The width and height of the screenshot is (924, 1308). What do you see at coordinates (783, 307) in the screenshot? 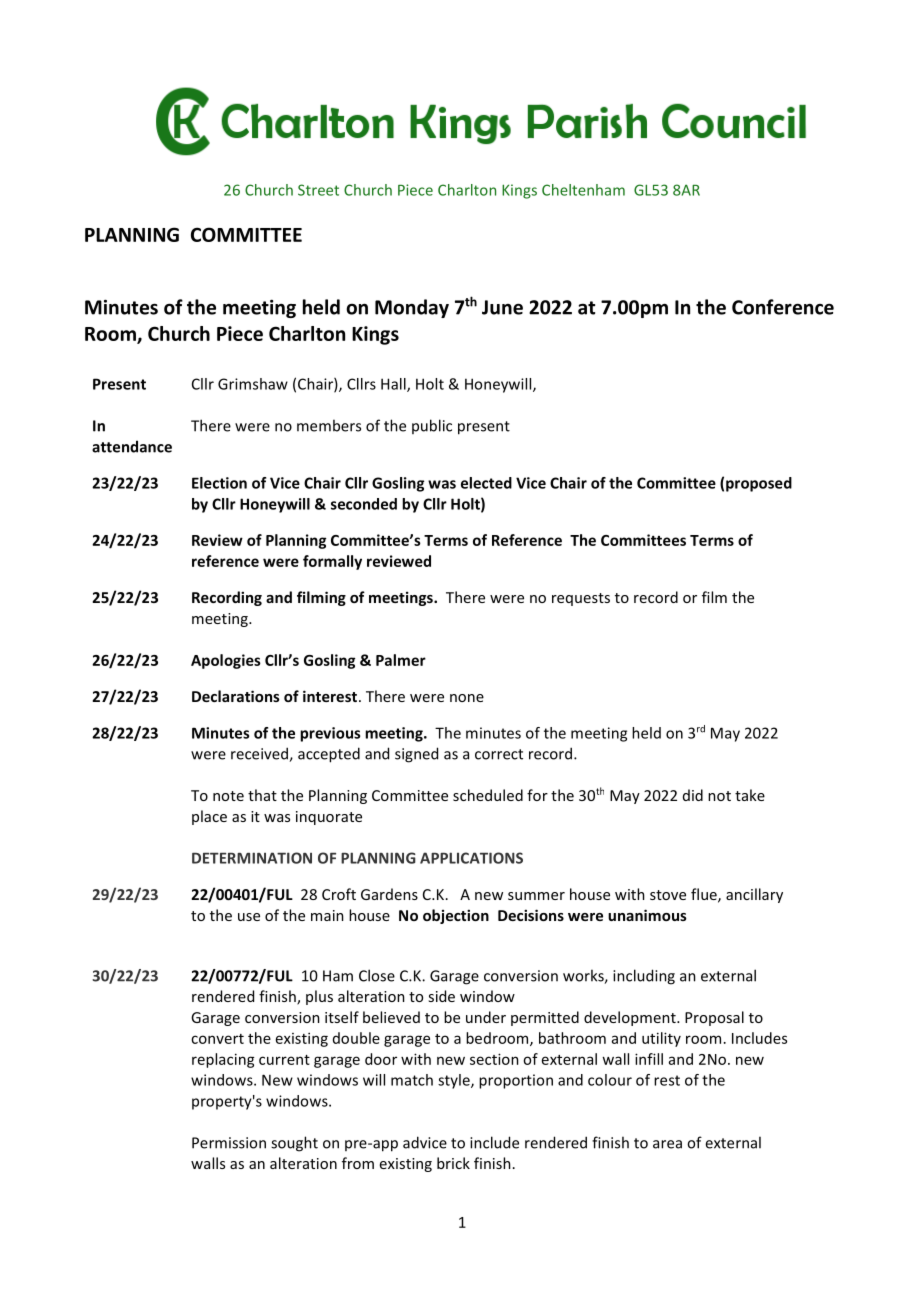
I see `Conference` at bounding box center [783, 307].
